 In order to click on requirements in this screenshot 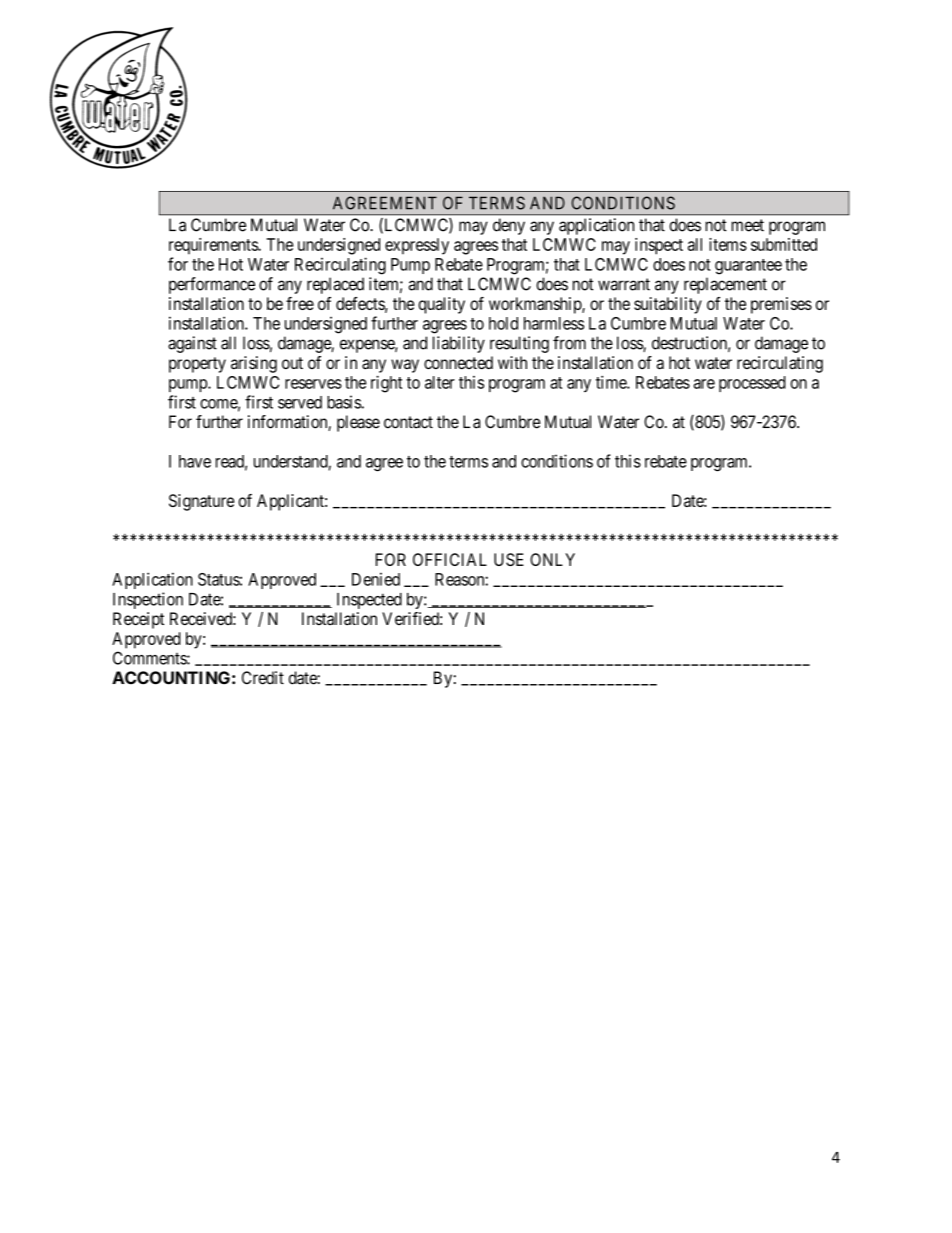, I will do `click(214, 246)`.
